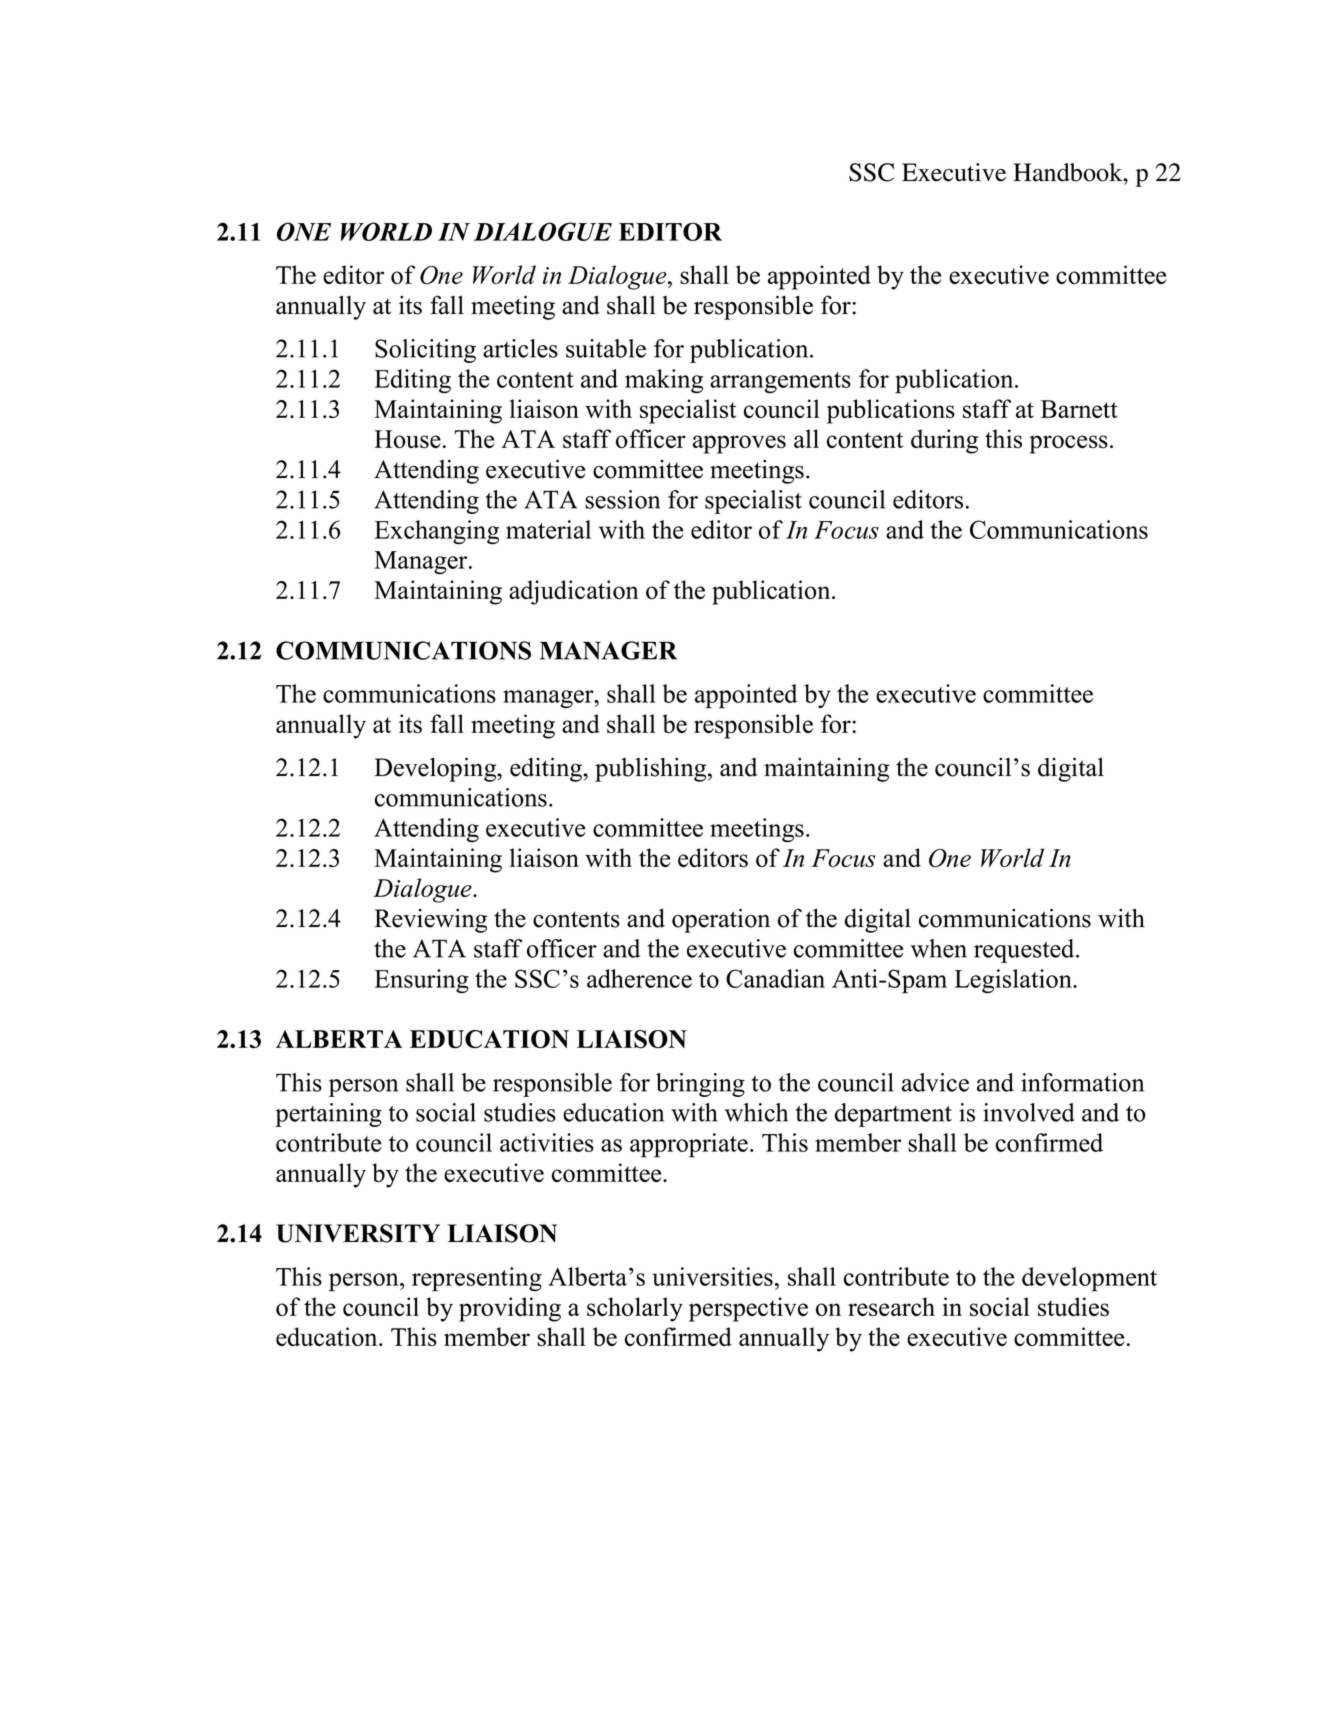 The width and height of the screenshot is (1339, 1733). I want to click on advice, so click(935, 1082).
